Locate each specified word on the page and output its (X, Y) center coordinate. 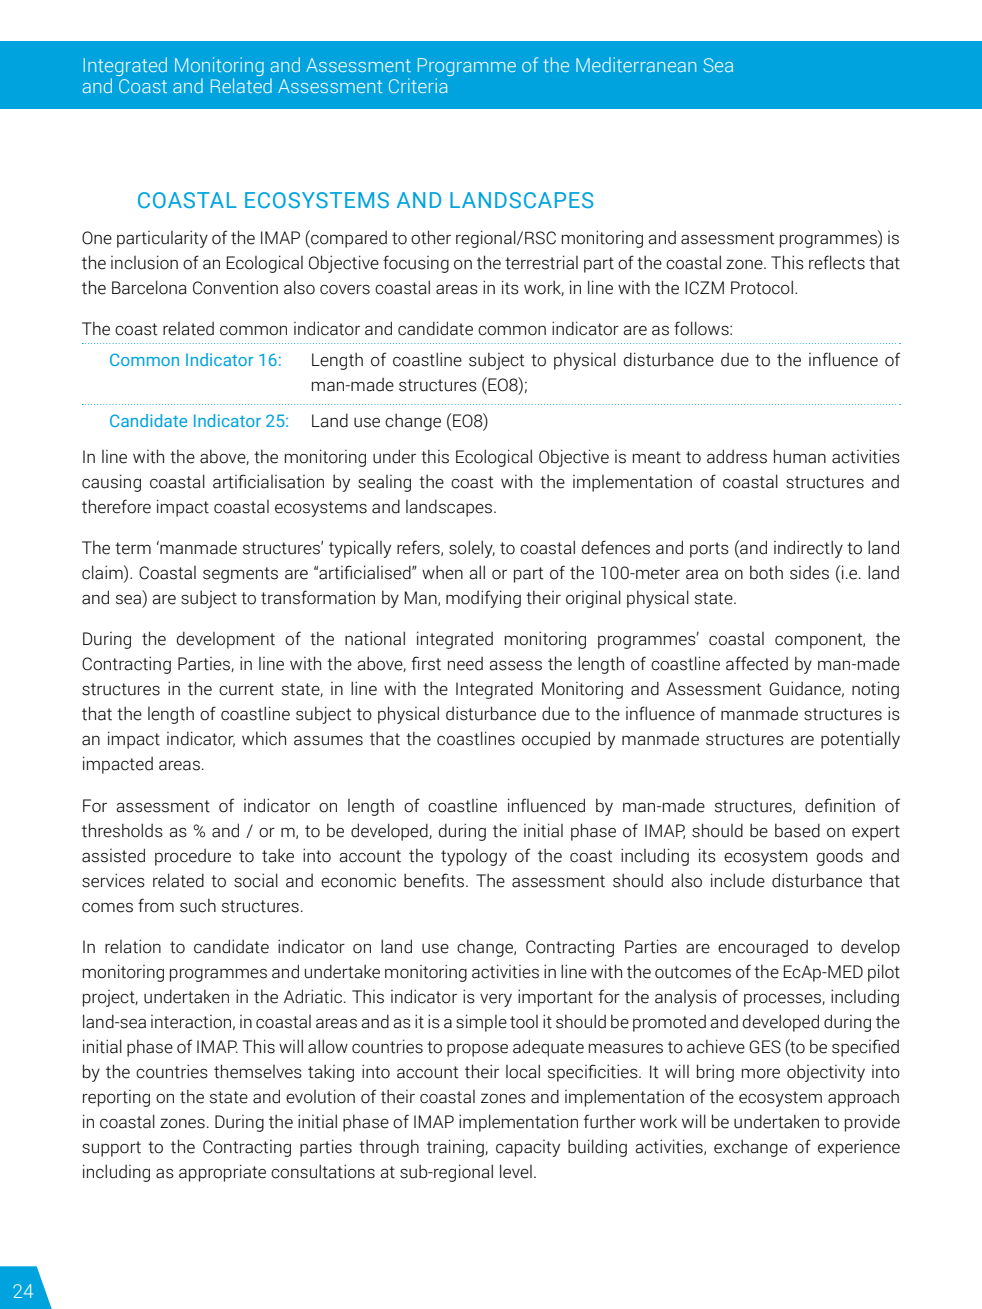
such (198, 905)
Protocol (762, 287)
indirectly (808, 549)
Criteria (418, 85)
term (133, 548)
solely (472, 549)
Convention (235, 287)
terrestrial (541, 262)
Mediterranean (636, 64)
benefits (435, 880)
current (246, 689)
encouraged (763, 948)
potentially (860, 740)
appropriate (222, 1173)
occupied (556, 740)
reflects (837, 262)
